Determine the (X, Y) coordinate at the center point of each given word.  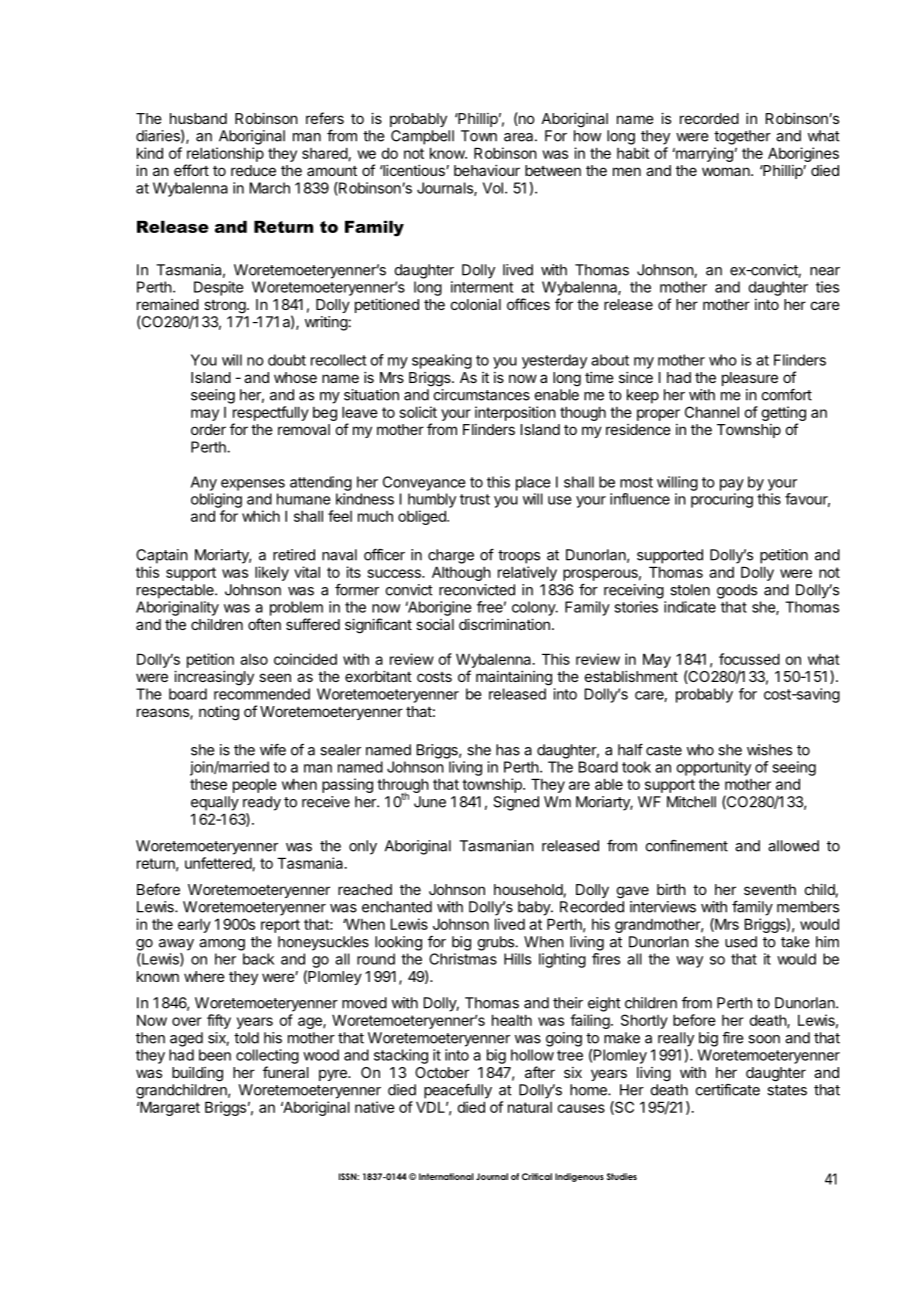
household (528, 889)
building (197, 1074)
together (742, 137)
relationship (225, 154)
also (254, 659)
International (446, 1176)
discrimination (504, 624)
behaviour (487, 170)
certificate (728, 1090)
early (194, 926)
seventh (770, 889)
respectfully (271, 413)
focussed (749, 659)
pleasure (750, 379)
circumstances (482, 395)
